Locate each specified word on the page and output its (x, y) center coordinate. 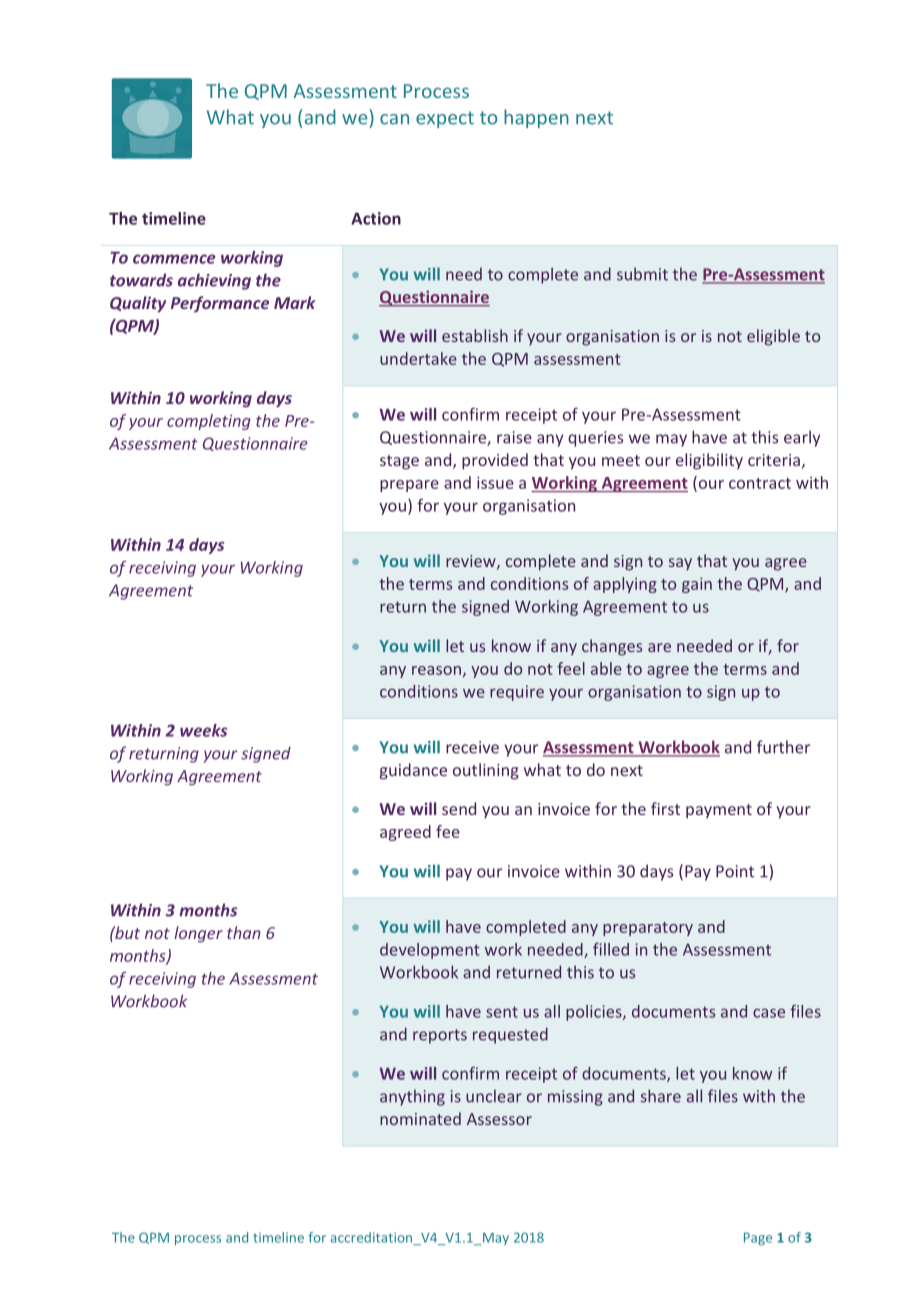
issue (495, 482)
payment (719, 811)
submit (642, 274)
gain (697, 585)
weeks (203, 730)
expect (445, 119)
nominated (420, 1118)
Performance (220, 304)
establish (475, 335)
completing (209, 422)
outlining (486, 771)
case (769, 1013)
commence (174, 259)
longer (198, 934)
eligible (773, 337)
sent (502, 1012)
